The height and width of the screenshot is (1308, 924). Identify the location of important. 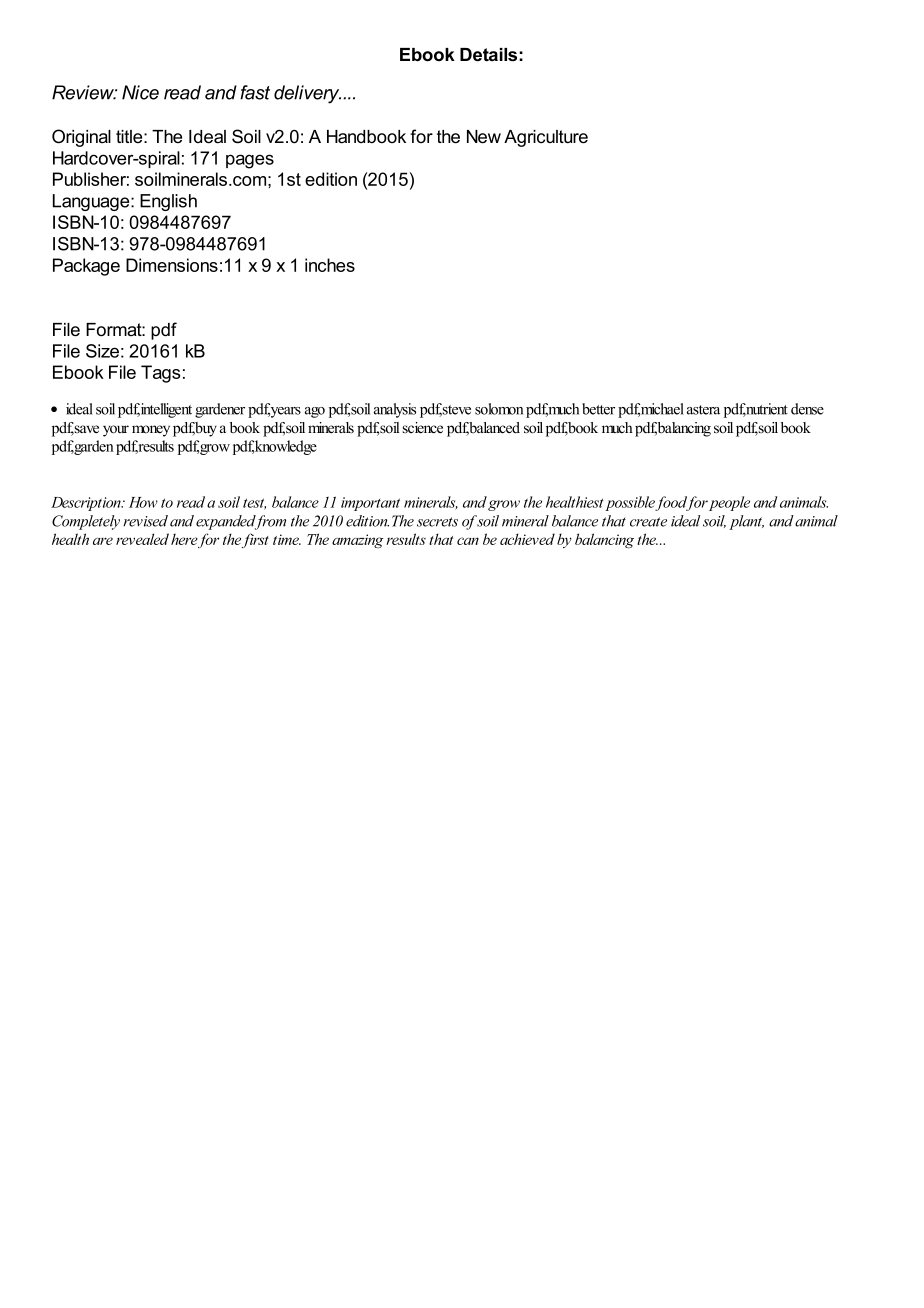
(370, 504).
